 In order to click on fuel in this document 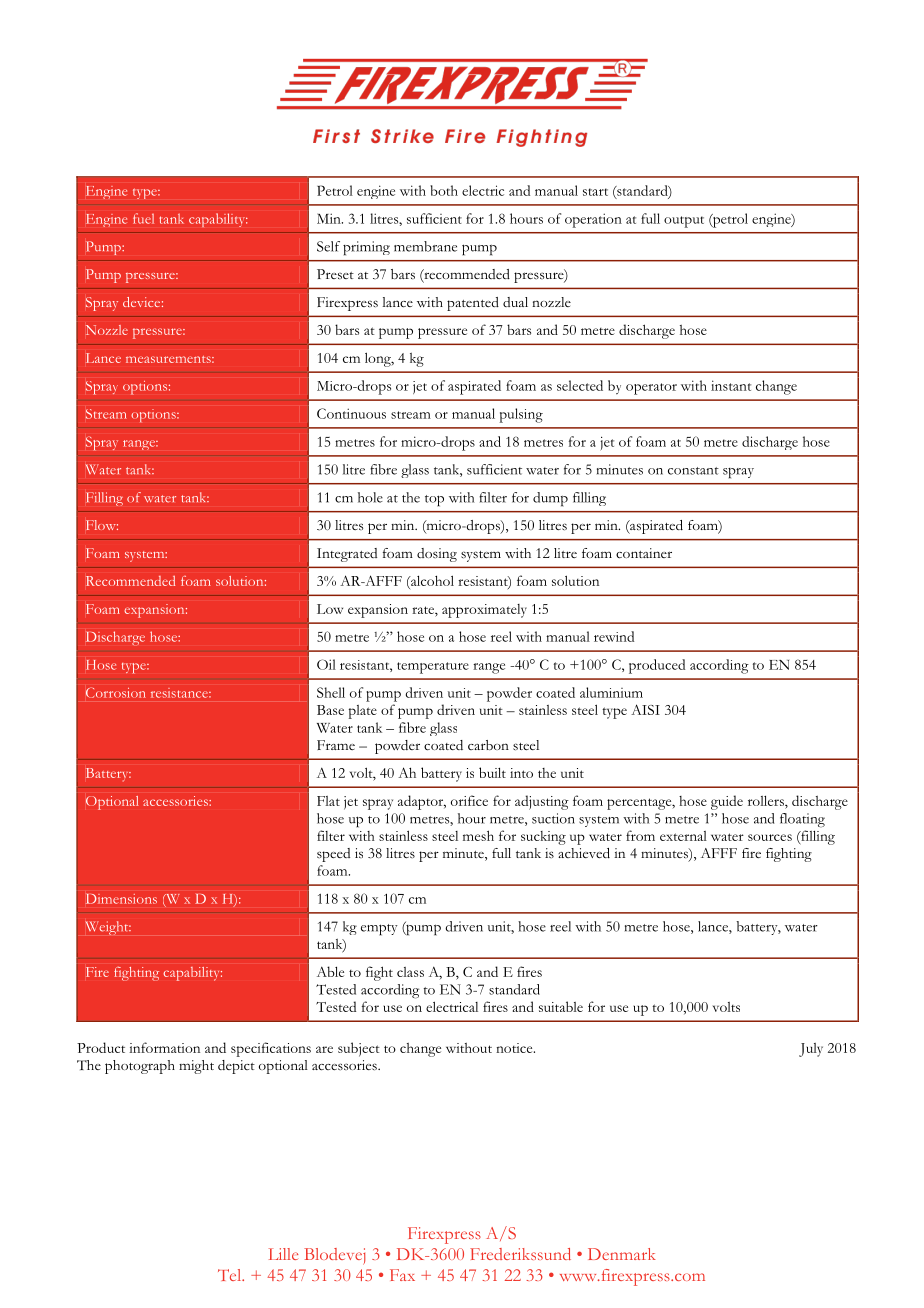, I will do `click(143, 218)`.
